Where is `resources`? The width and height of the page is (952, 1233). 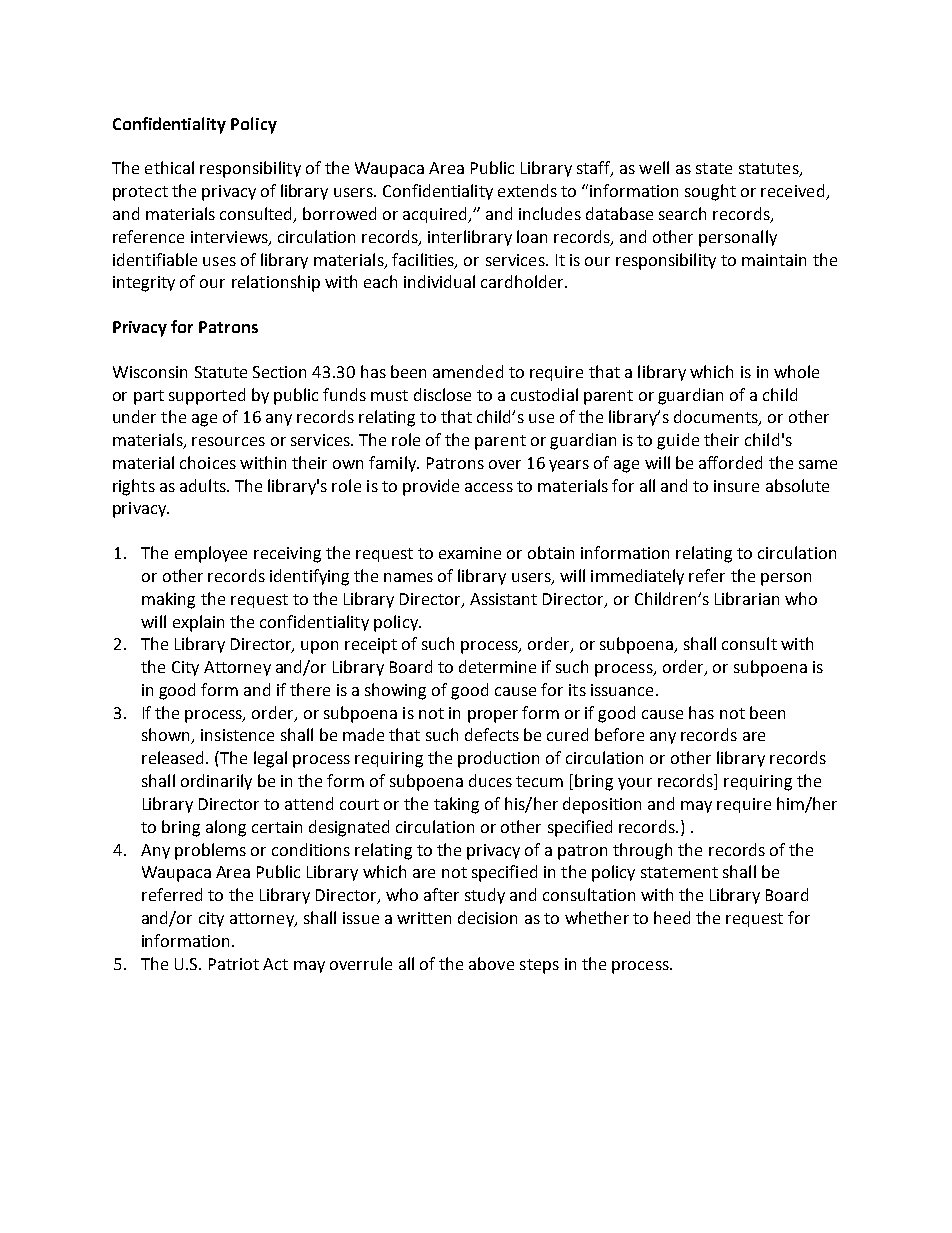 resources is located at coordinates (228, 441).
